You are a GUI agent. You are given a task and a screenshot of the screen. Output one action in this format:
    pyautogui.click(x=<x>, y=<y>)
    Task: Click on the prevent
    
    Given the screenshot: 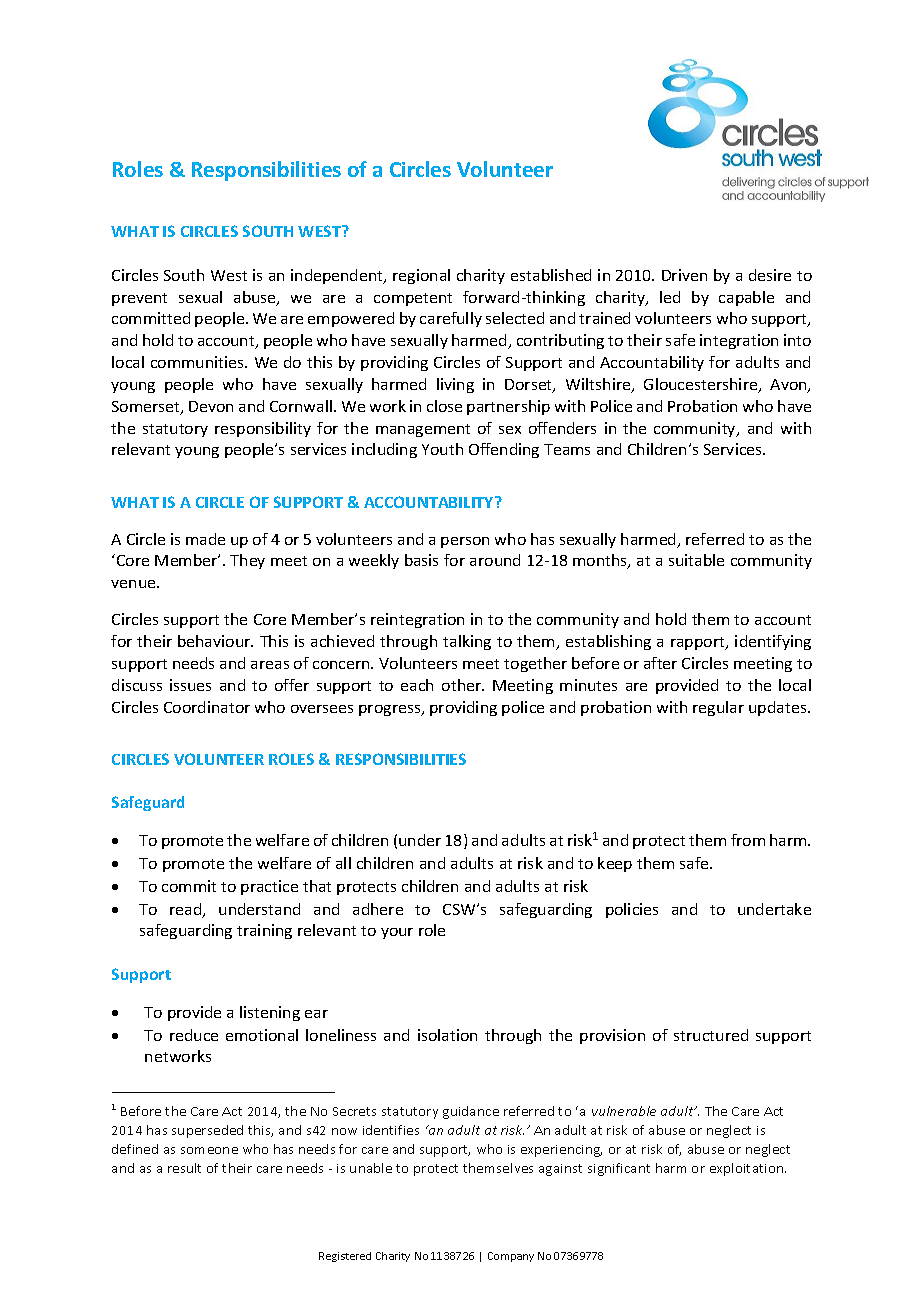 What is the action you would take?
    pyautogui.click(x=139, y=299)
